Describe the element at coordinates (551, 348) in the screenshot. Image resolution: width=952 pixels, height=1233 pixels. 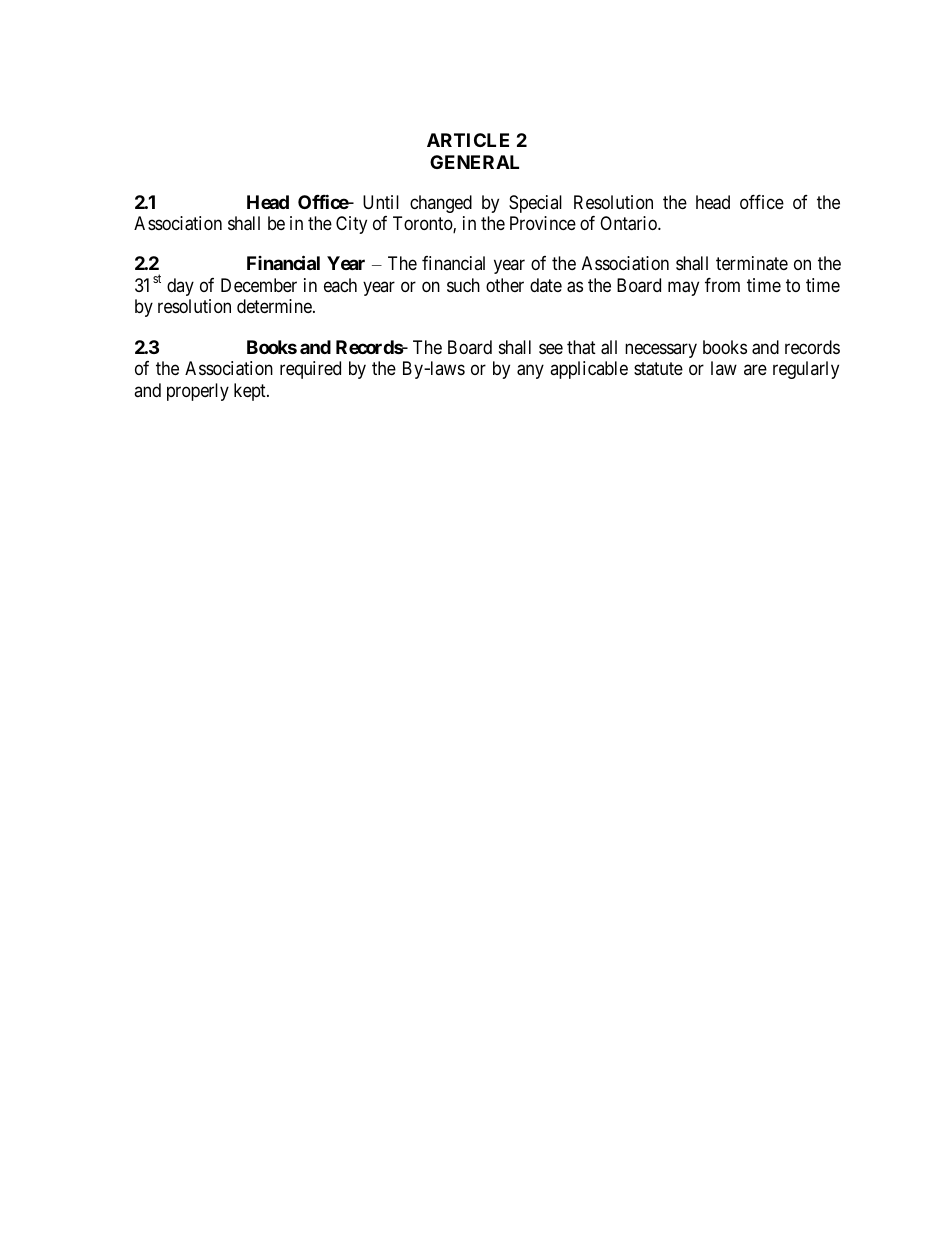
I see `see` at that location.
